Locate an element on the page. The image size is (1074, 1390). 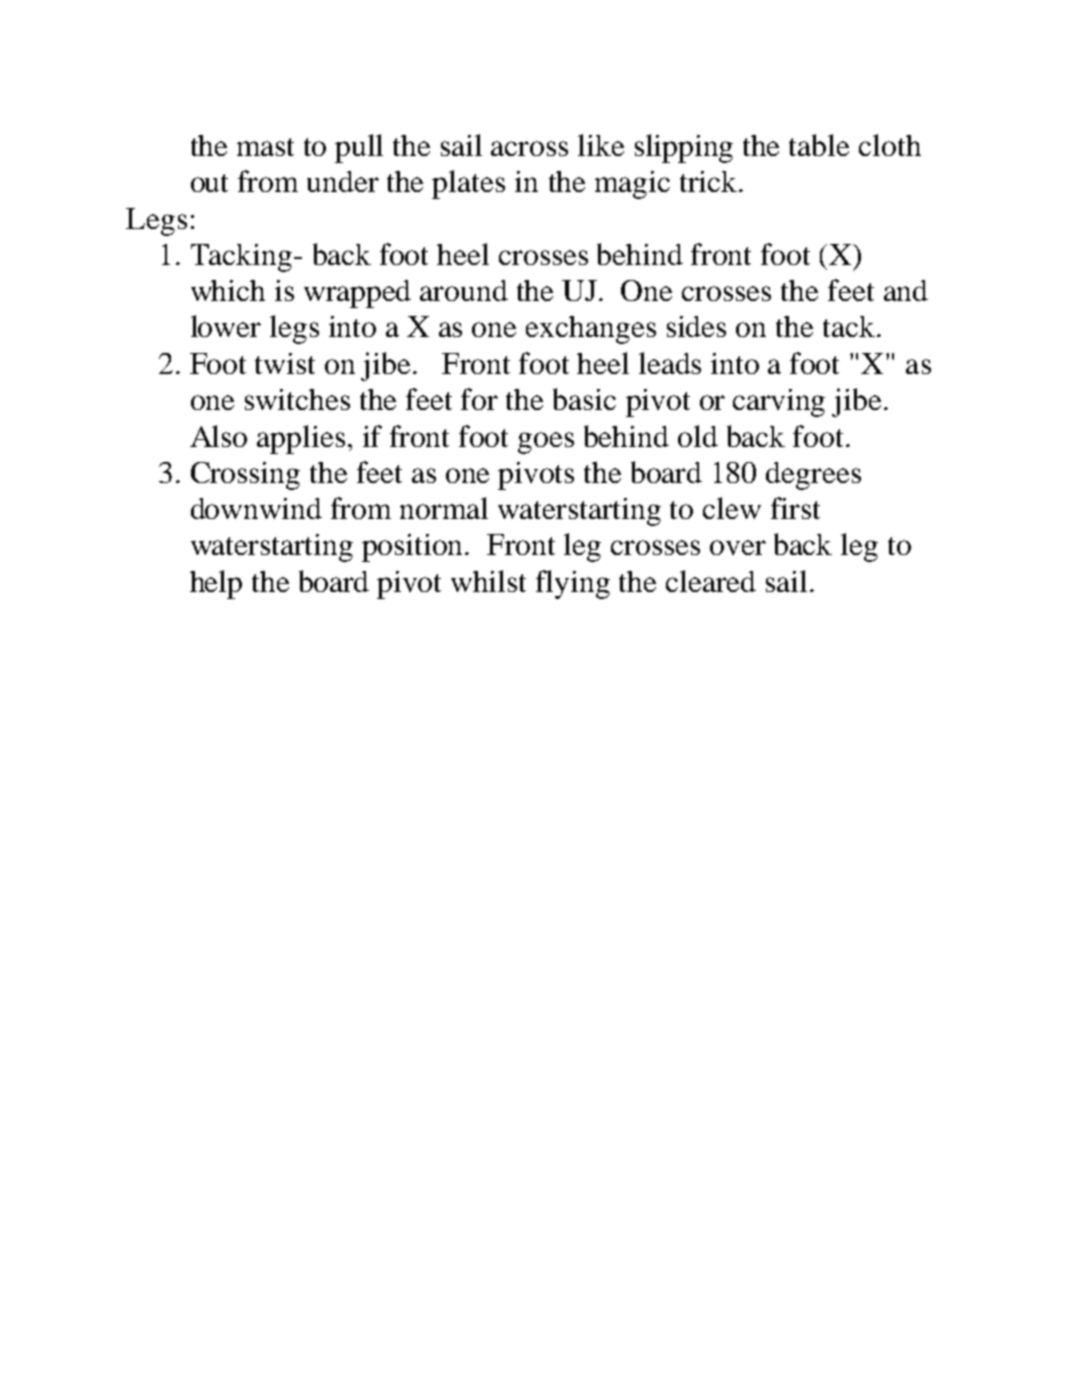
twist is located at coordinates (285, 363).
